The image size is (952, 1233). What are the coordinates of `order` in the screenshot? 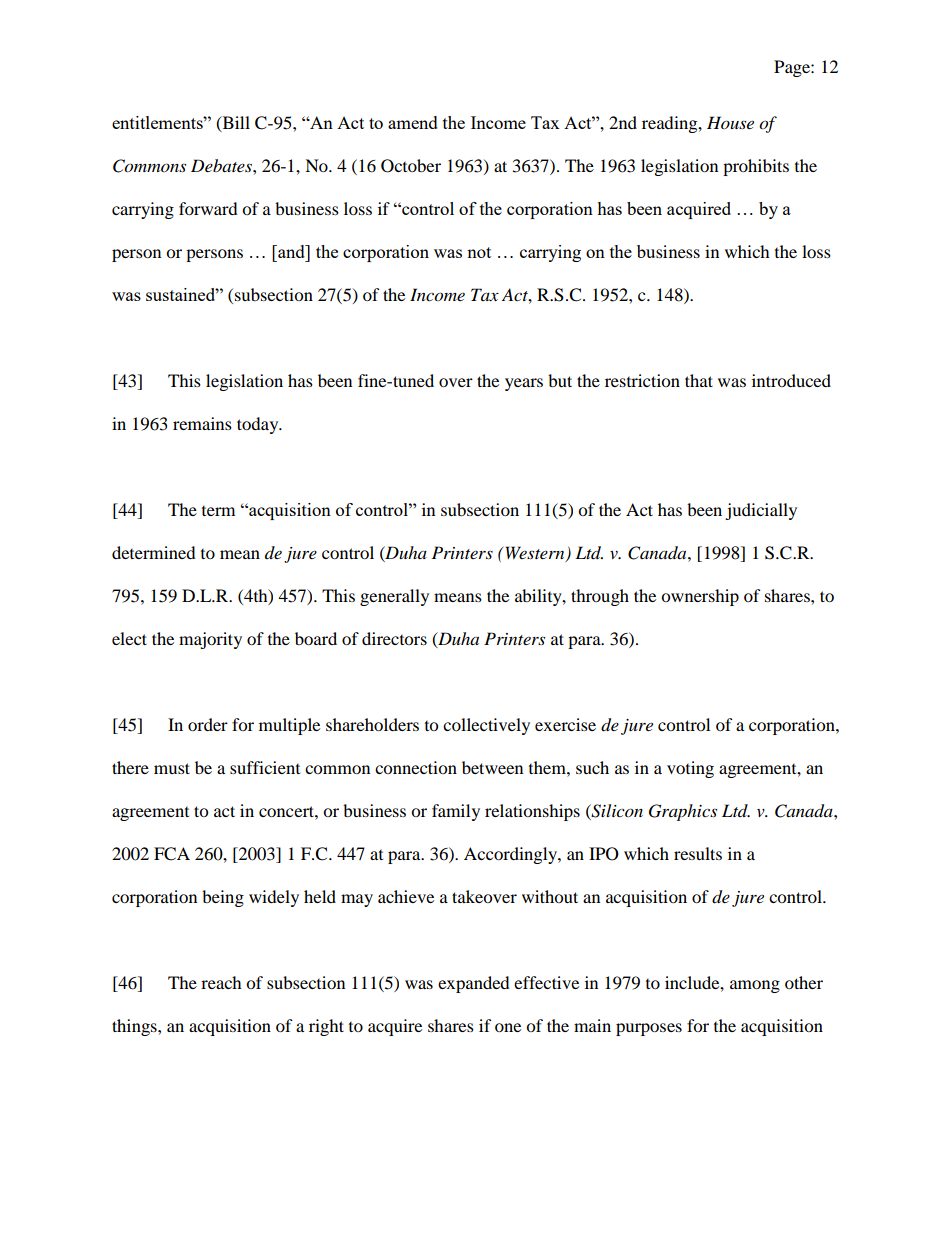 It's located at (208, 724).
